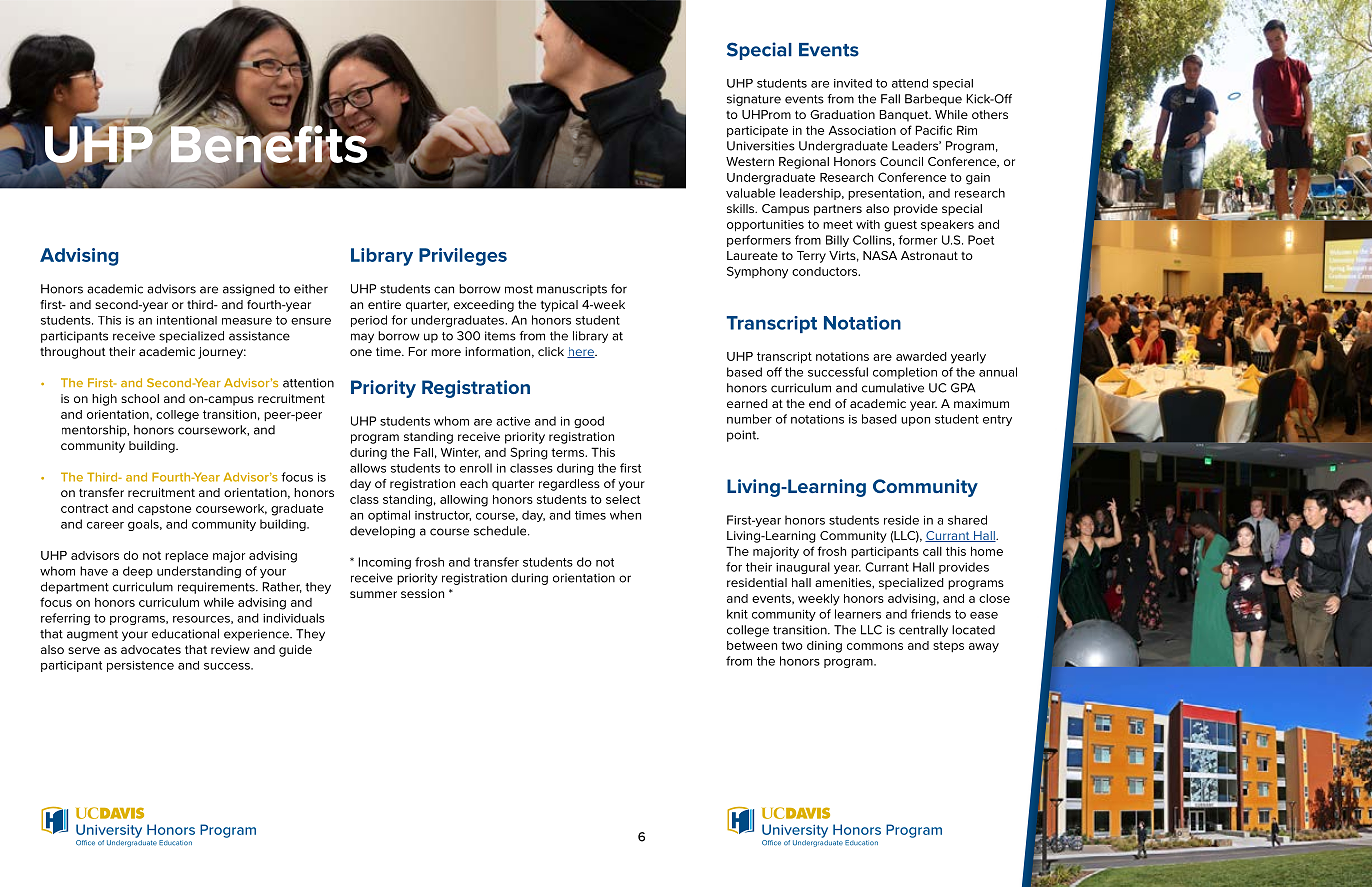 The height and width of the document is (887, 1372). Describe the element at coordinates (151, 649) in the document. I see `advocates` at that location.
